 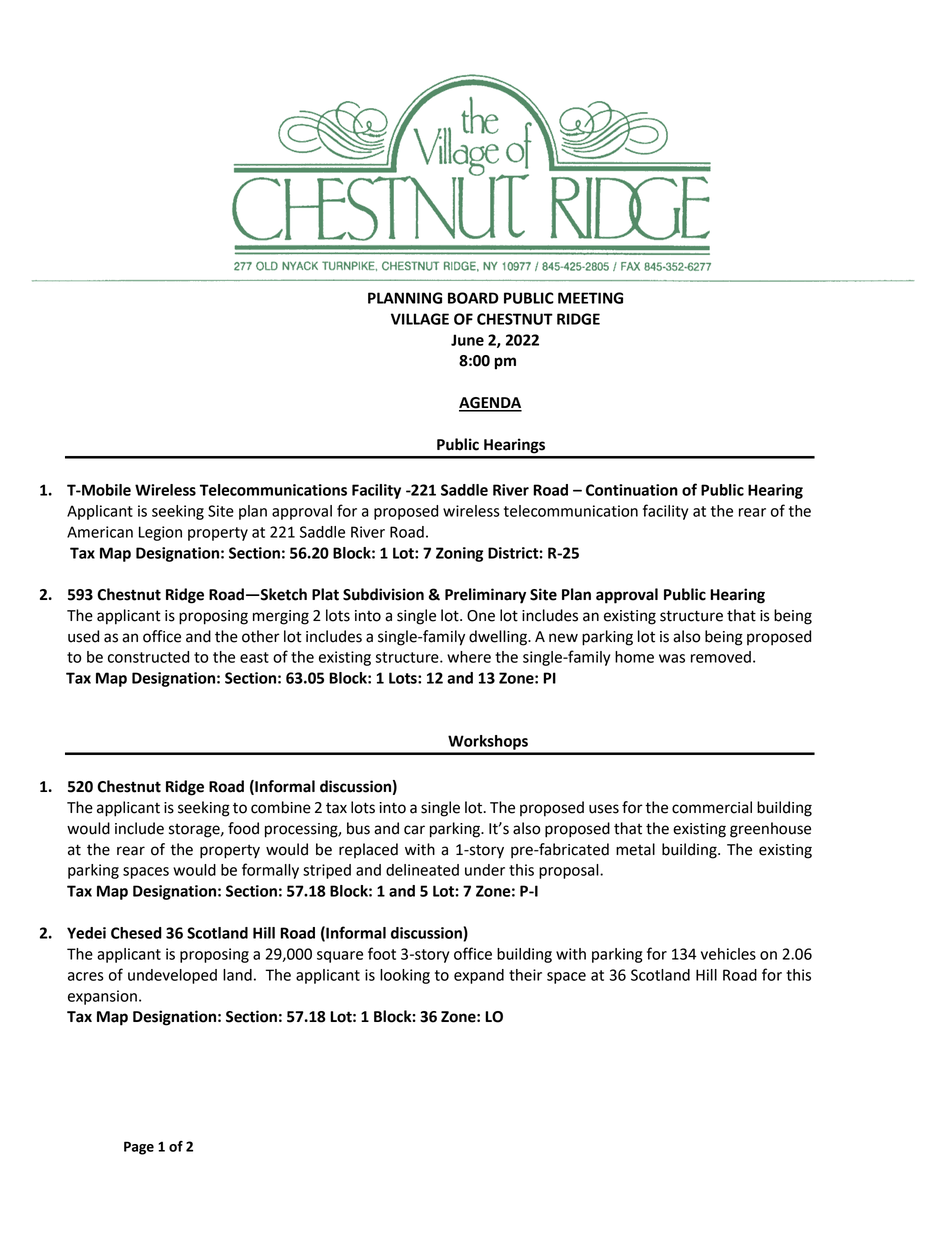 What do you see at coordinates (405, 976) in the document?
I see `looking` at bounding box center [405, 976].
